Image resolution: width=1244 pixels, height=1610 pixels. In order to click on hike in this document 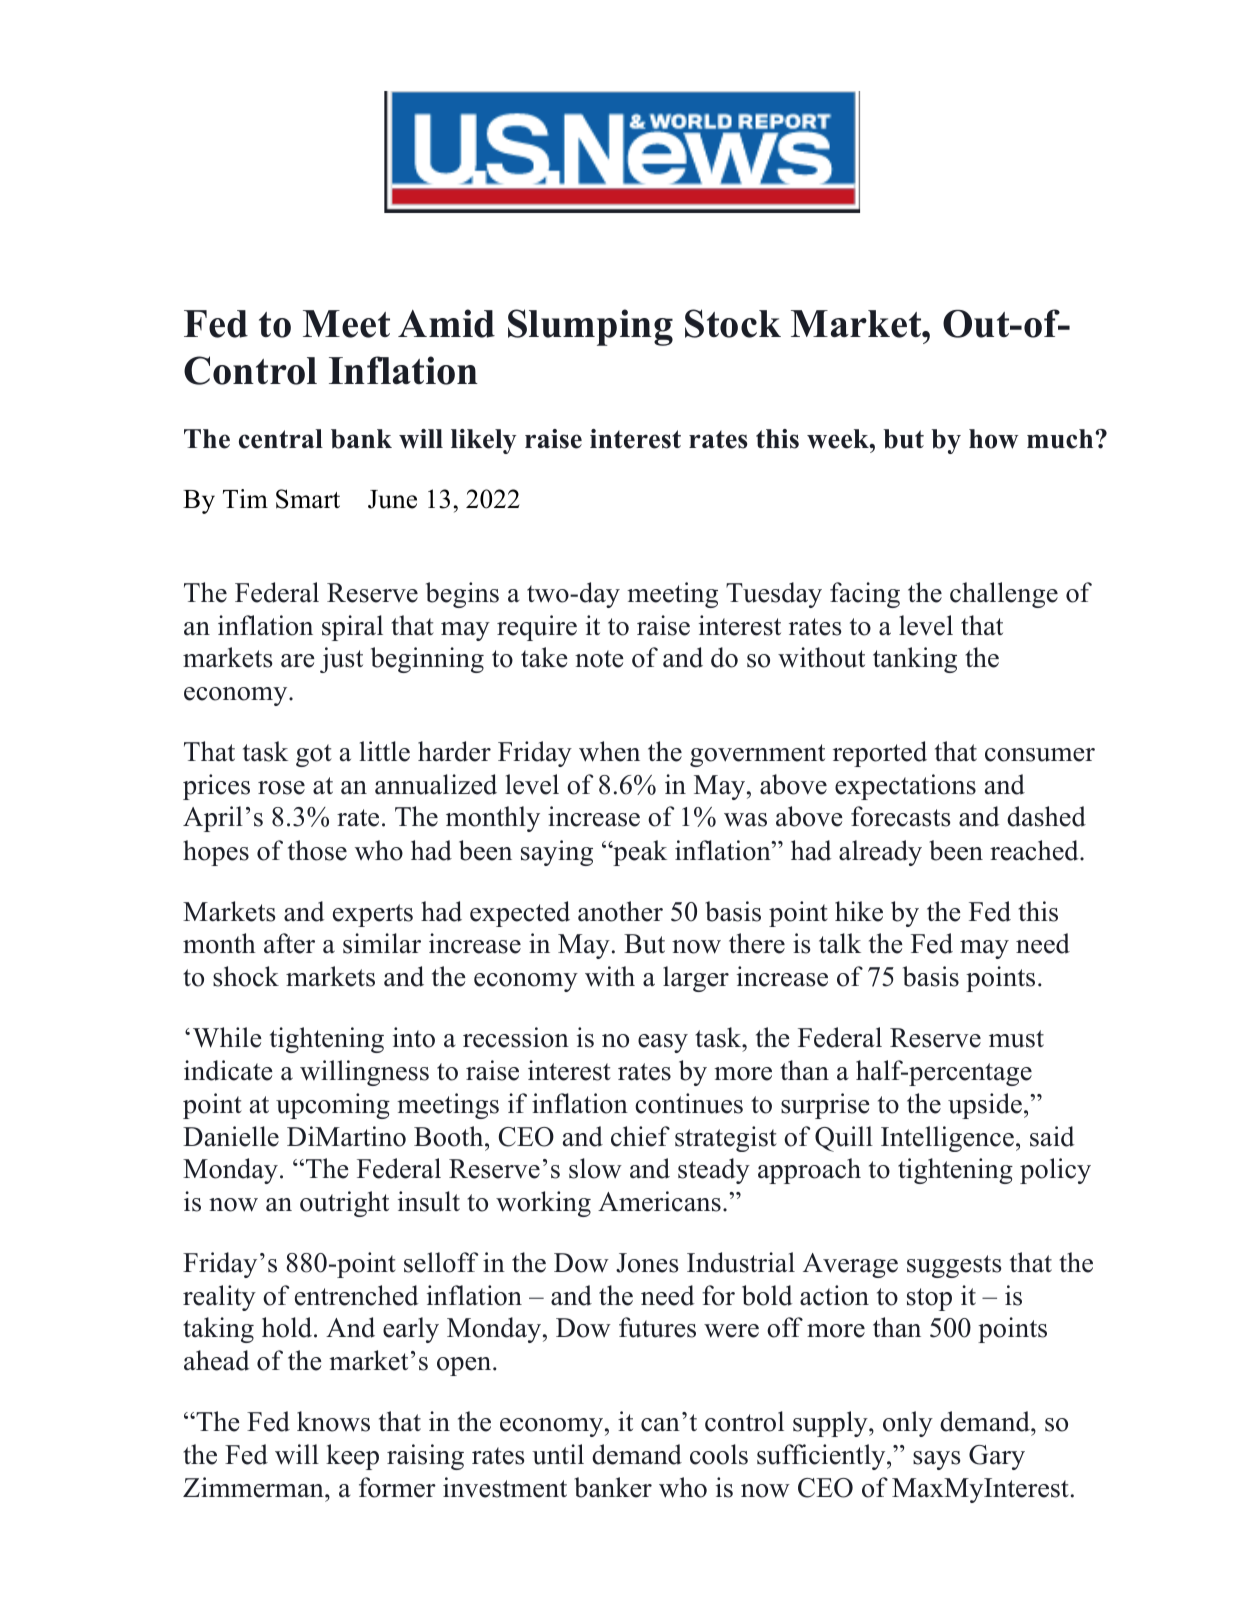, I will do `click(859, 911)`.
